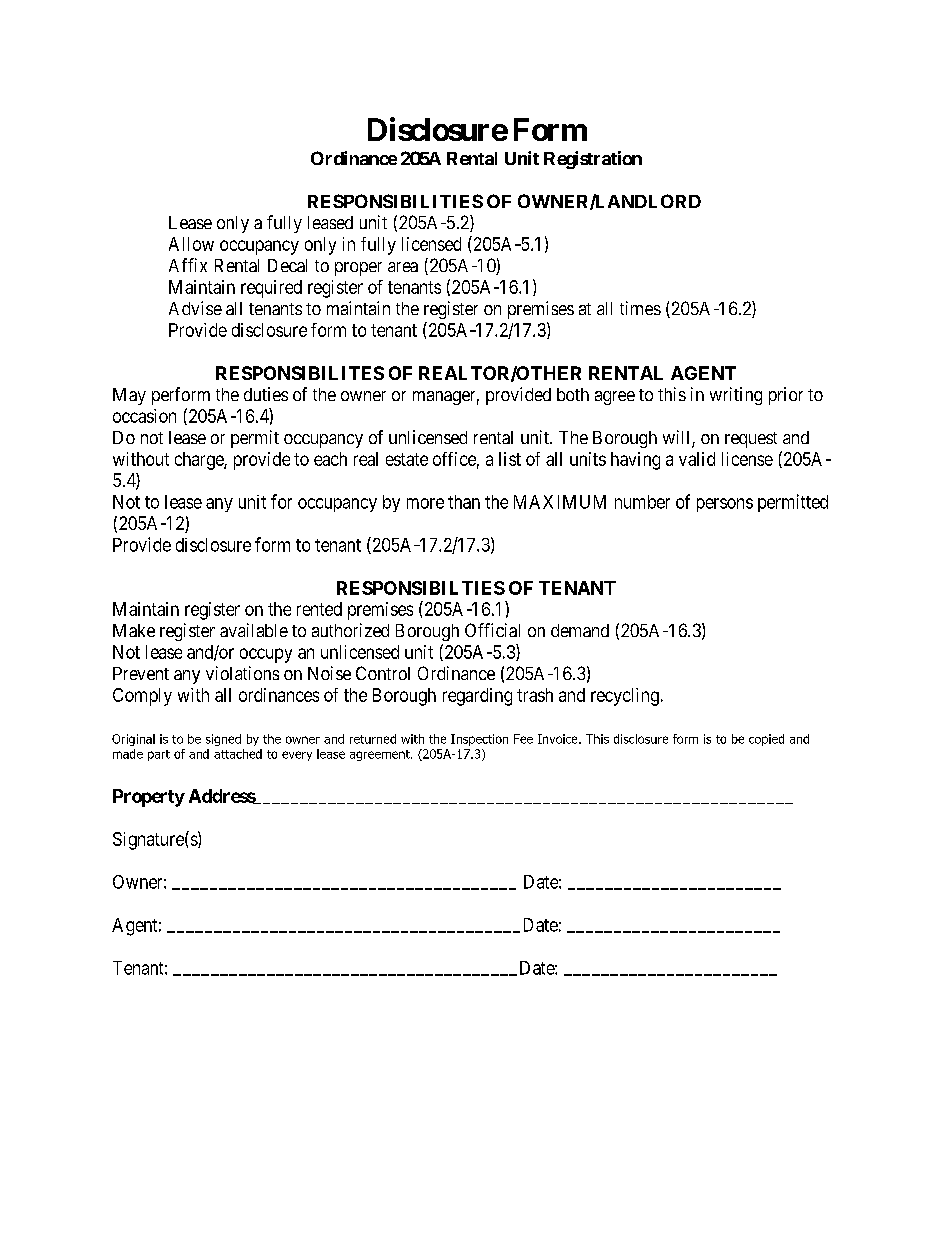 The width and height of the document is (952, 1233). Describe the element at coordinates (200, 461) in the document. I see `charge` at that location.
